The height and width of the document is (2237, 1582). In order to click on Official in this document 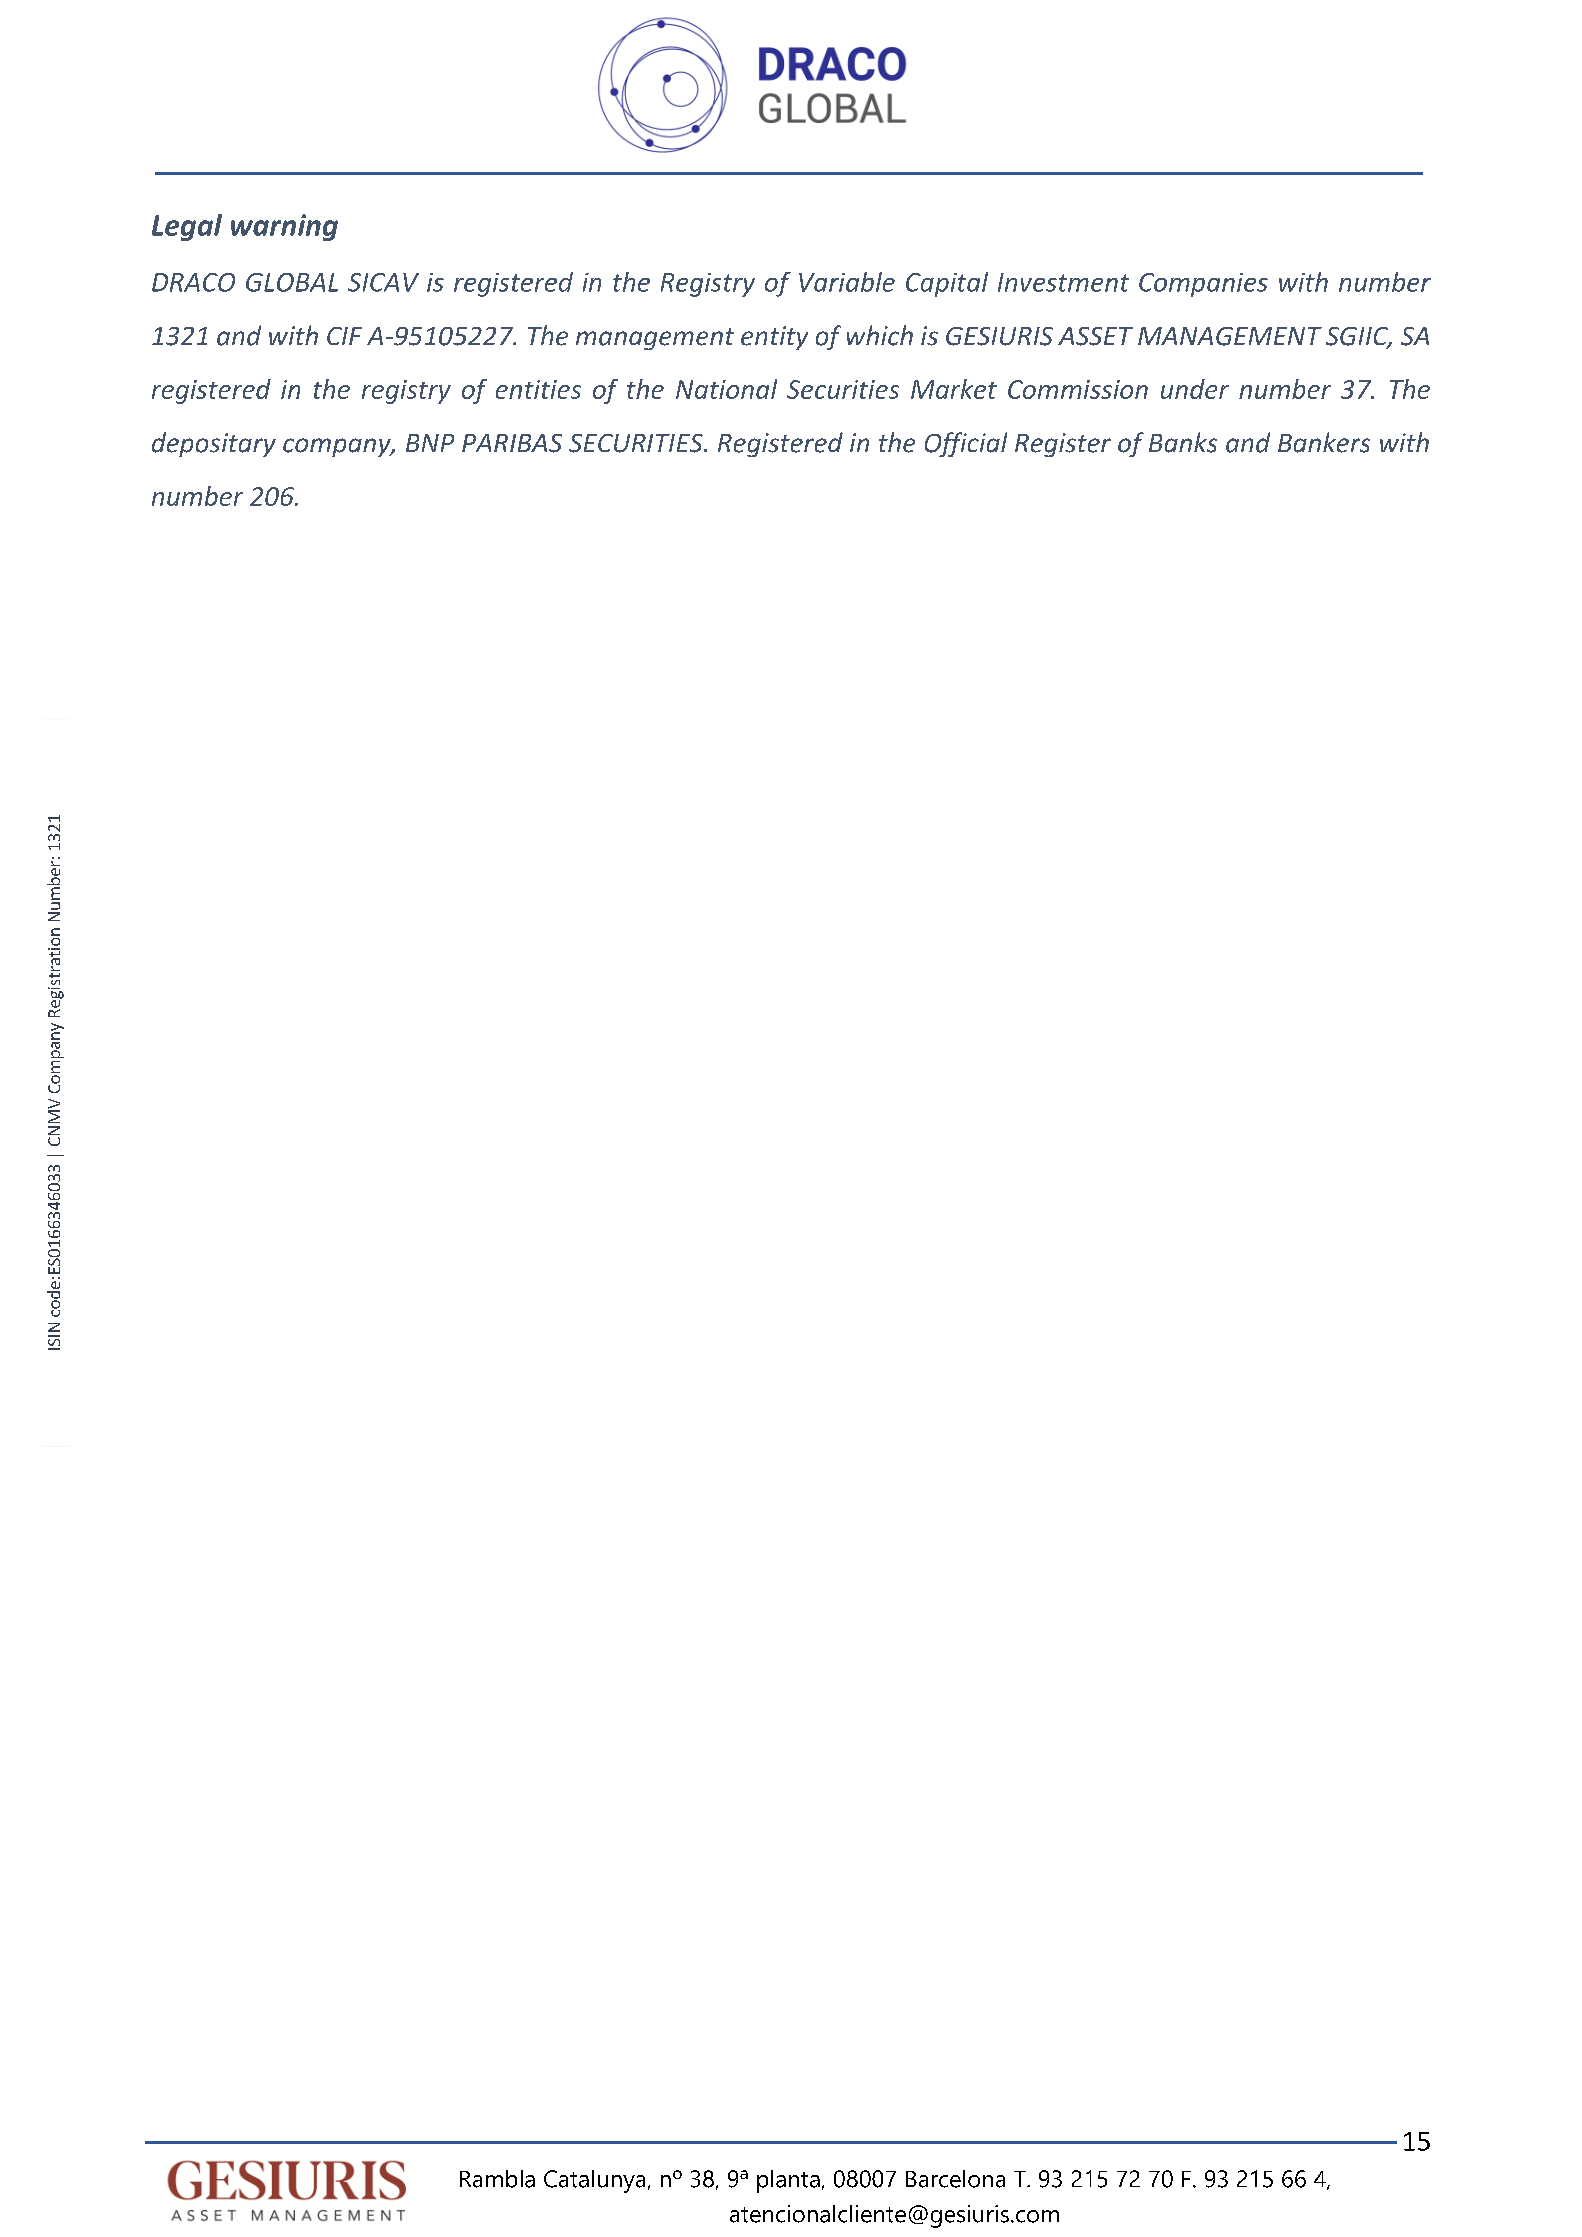, I will do `click(966, 444)`.
